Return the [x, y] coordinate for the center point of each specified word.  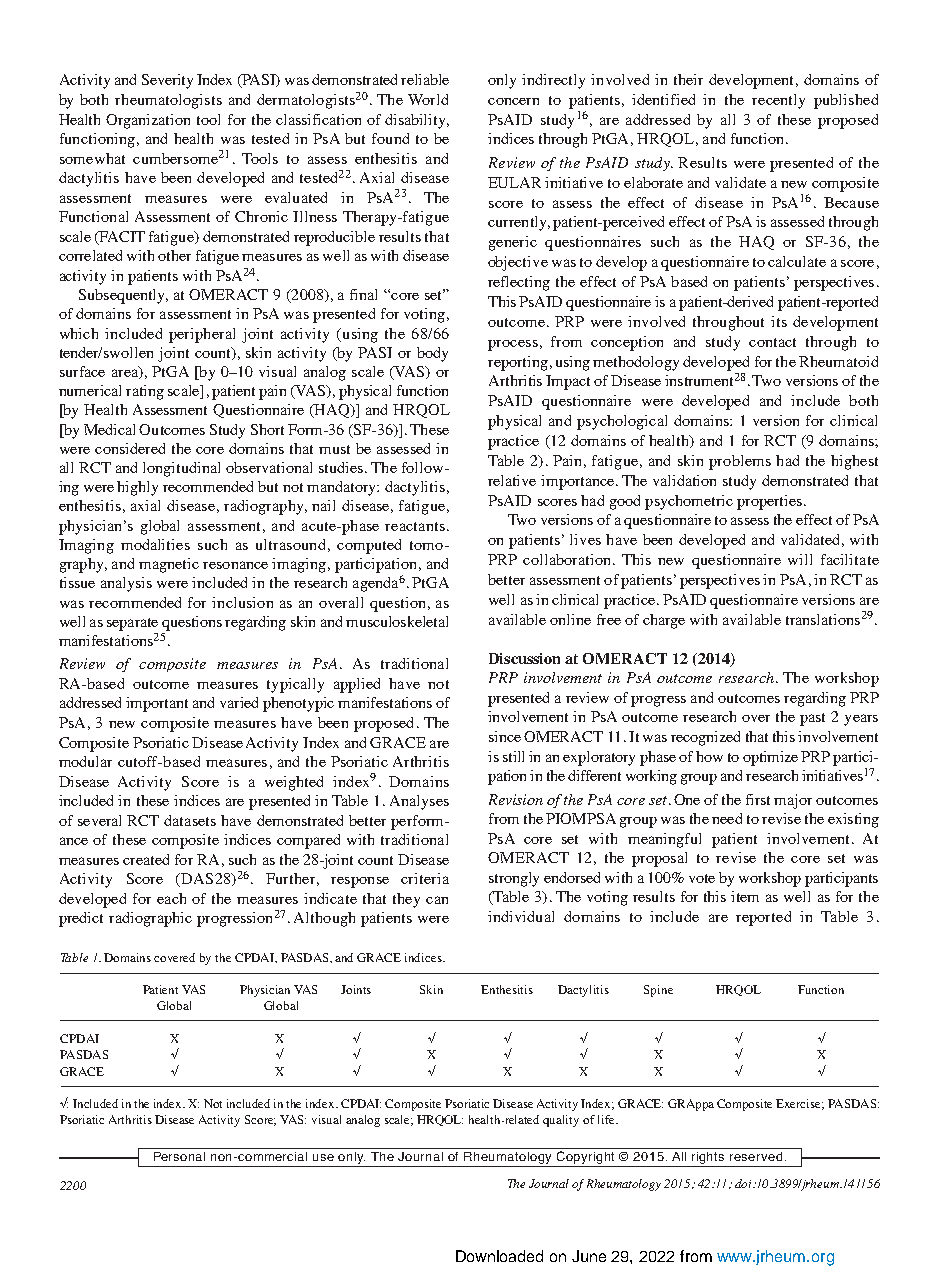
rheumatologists [168, 101]
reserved [756, 1156]
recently [778, 101]
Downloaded [499, 1256]
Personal [179, 1156]
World [428, 99]
